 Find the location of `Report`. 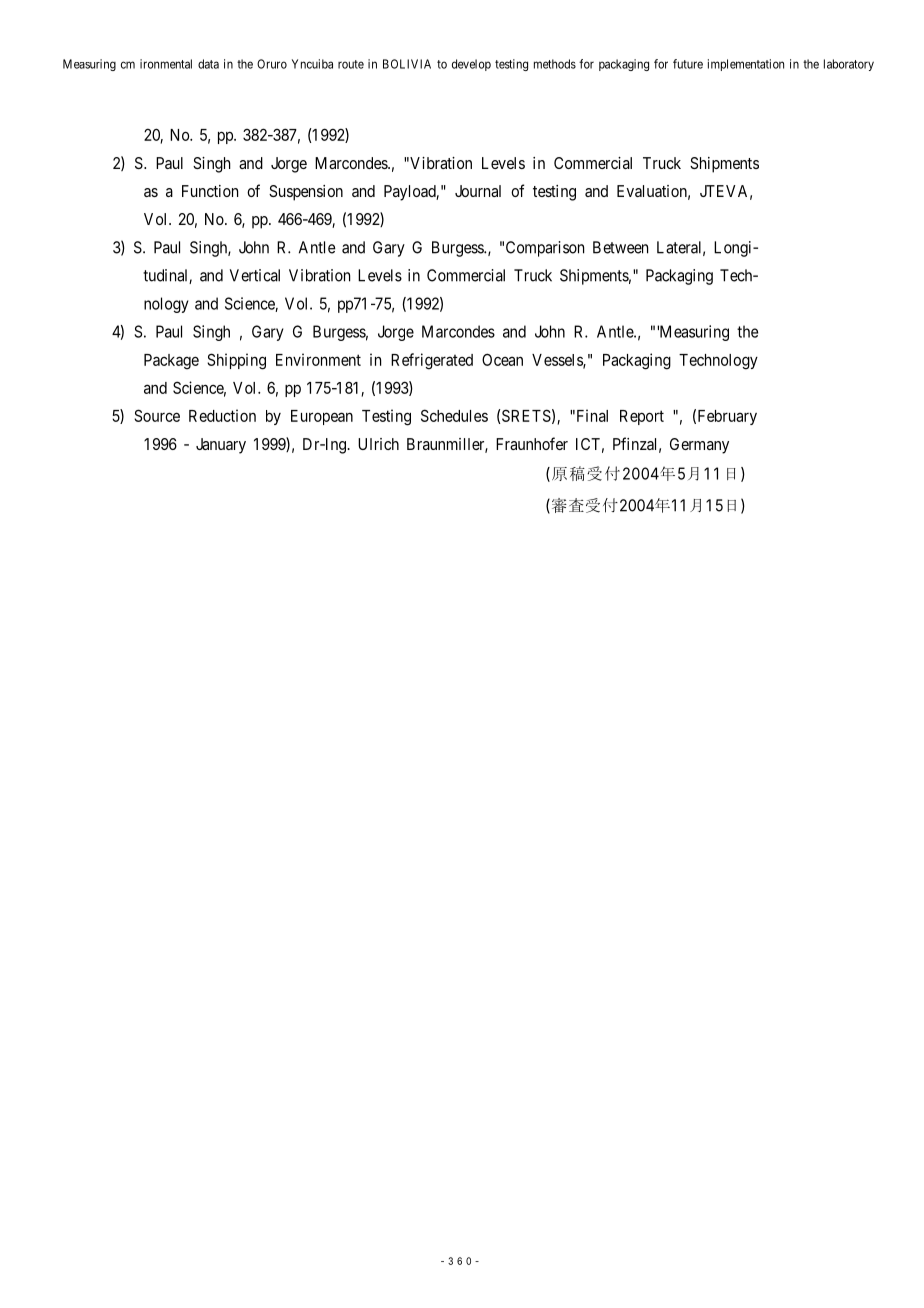

Report is located at coordinates (642, 417).
